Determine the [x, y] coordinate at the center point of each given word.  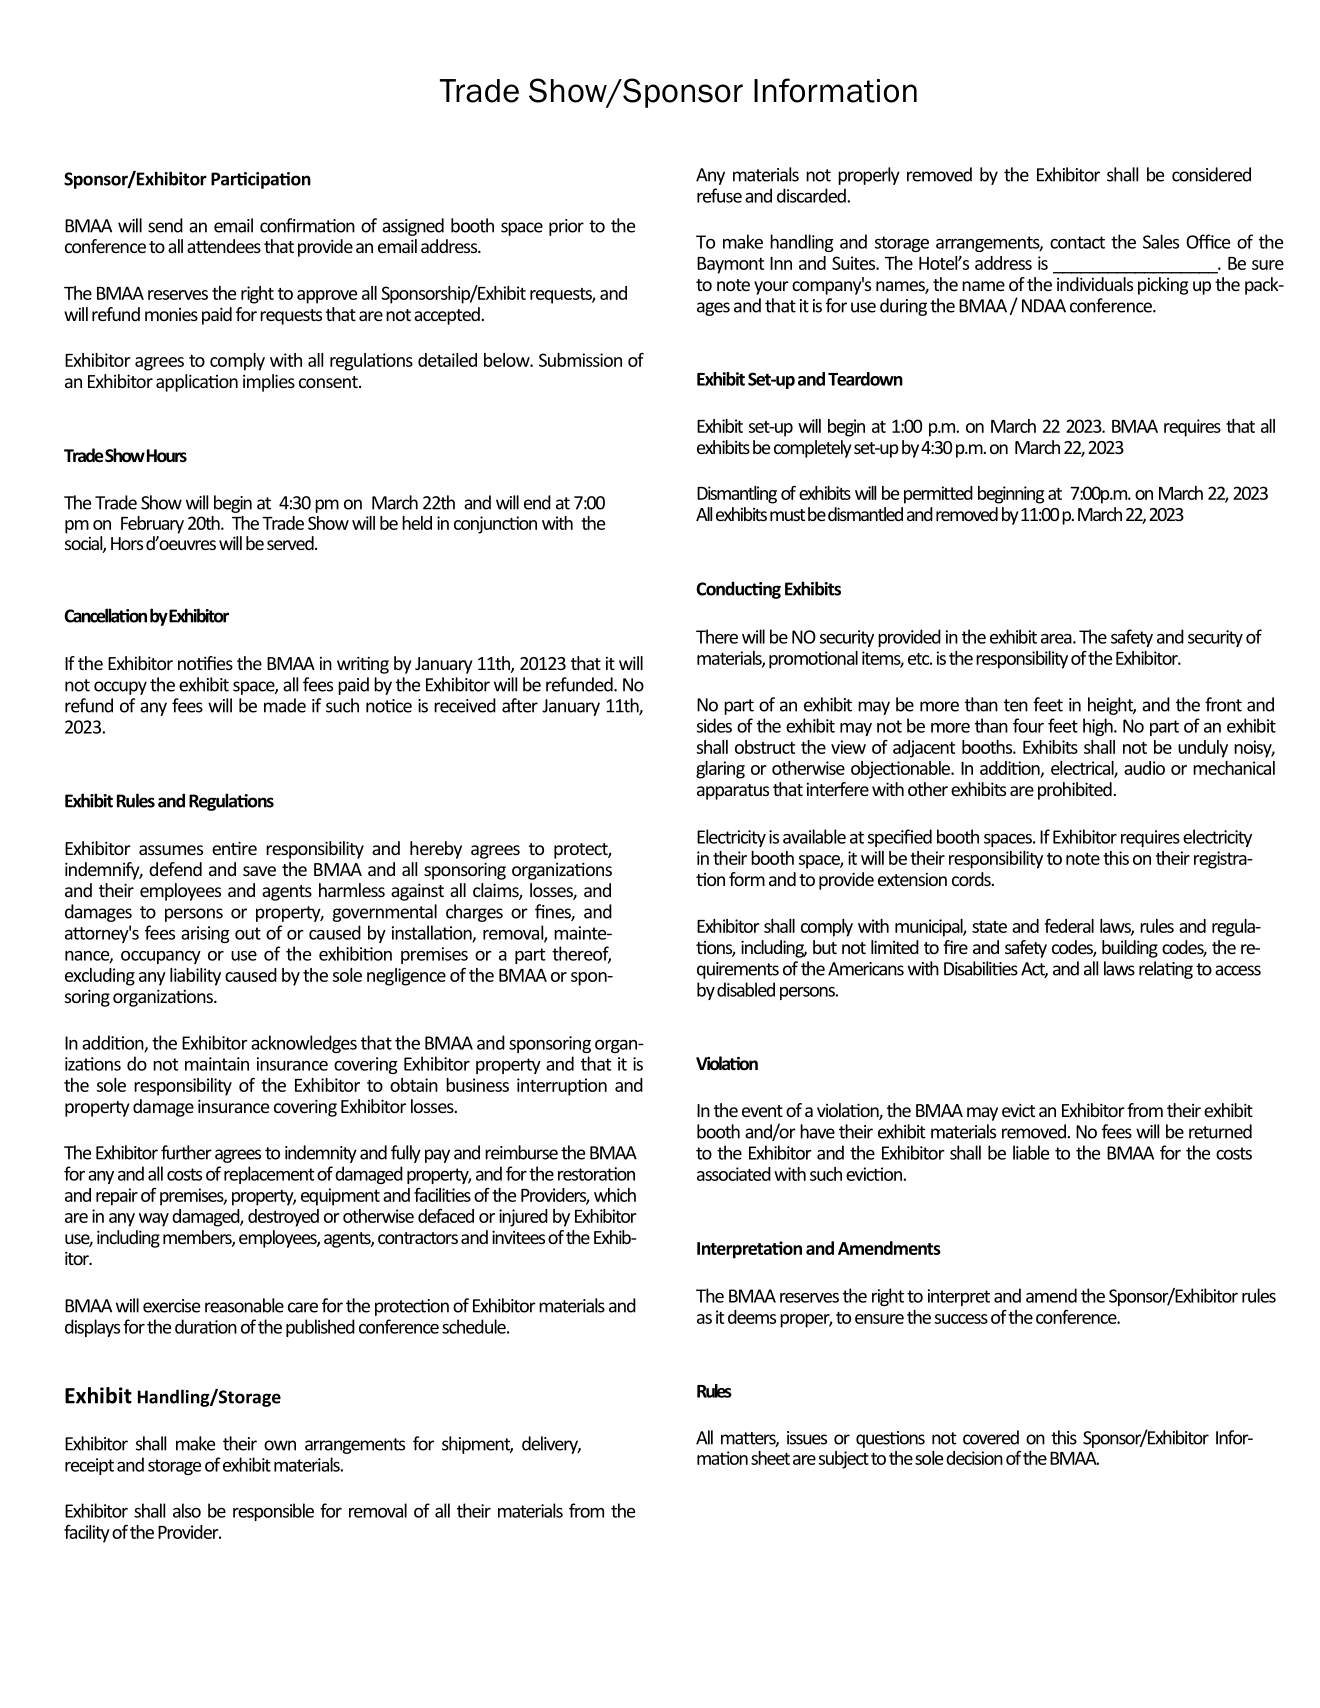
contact [1077, 242]
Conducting [738, 590]
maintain [217, 1064]
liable [1031, 1152]
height [1112, 706]
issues [807, 1438]
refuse [719, 195]
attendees [224, 246]
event [762, 1111]
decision [974, 1458]
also [187, 1510]
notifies [205, 663]
